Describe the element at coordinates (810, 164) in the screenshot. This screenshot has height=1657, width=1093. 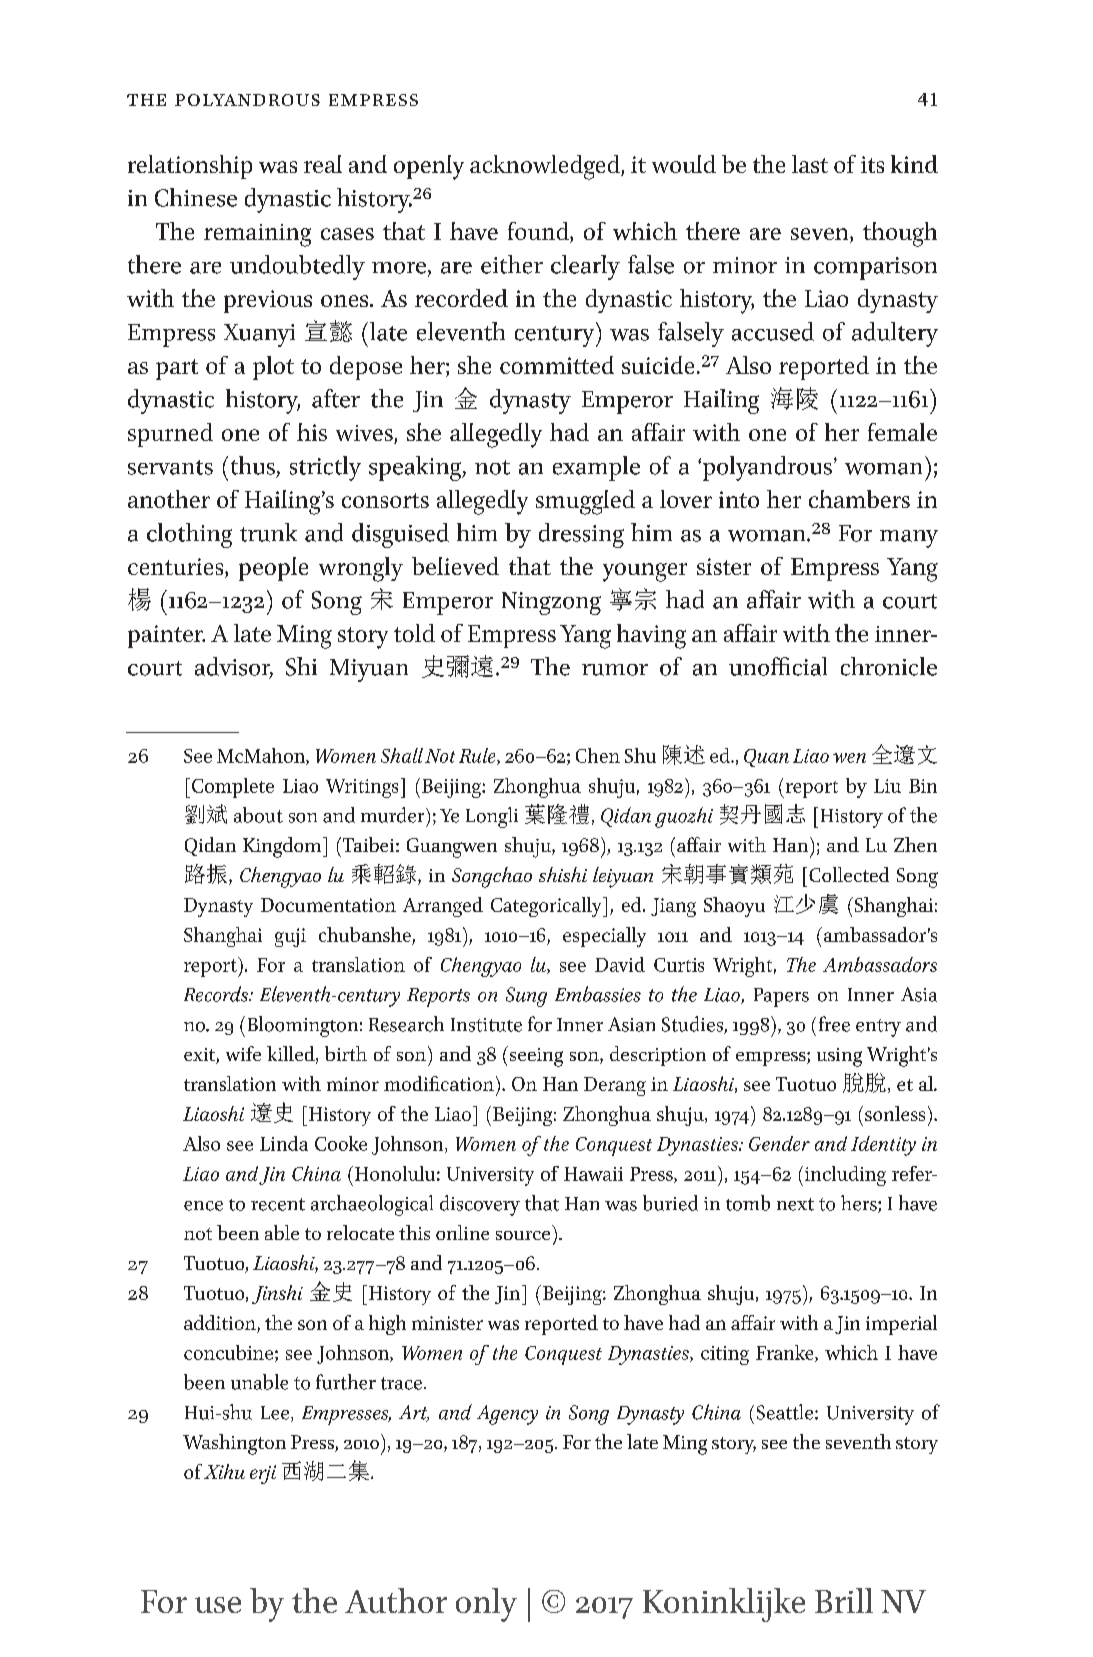
I see `last` at that location.
